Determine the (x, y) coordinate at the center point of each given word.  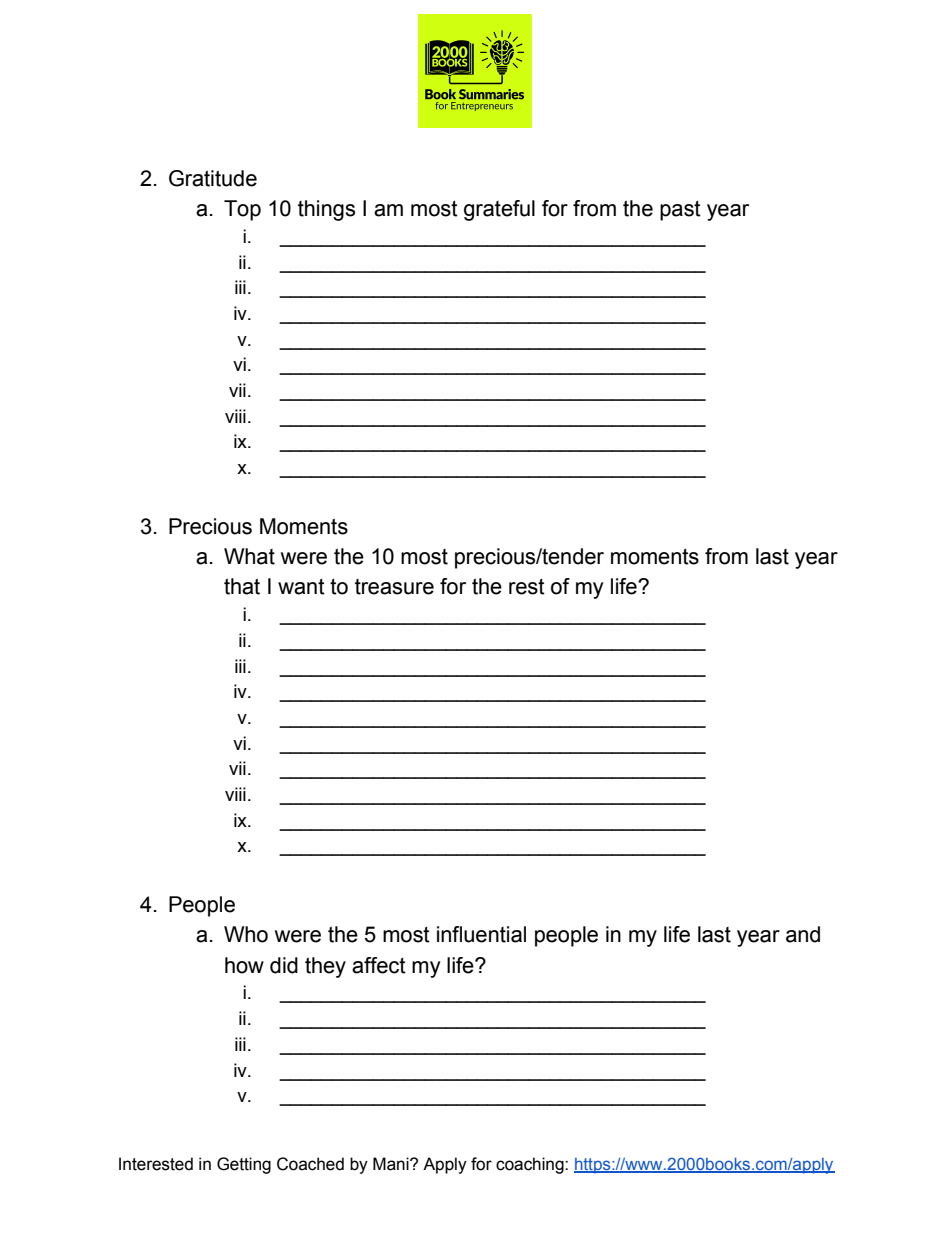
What (249, 556)
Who (246, 934)
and (803, 934)
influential (481, 934)
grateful (499, 210)
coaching (531, 1165)
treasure (394, 587)
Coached (310, 1164)
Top (242, 210)
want (301, 587)
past (680, 211)
